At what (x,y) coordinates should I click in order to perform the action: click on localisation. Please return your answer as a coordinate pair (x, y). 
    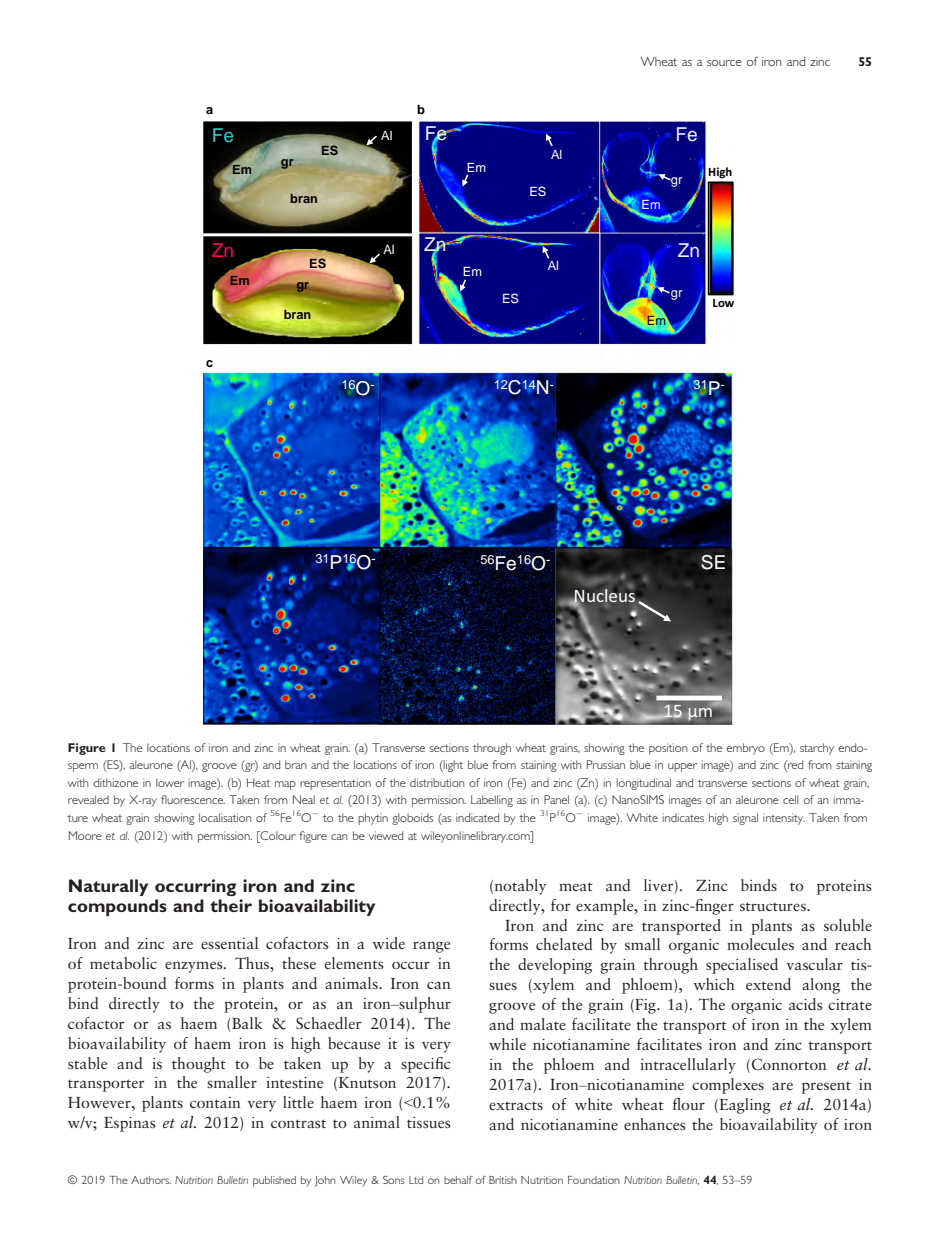
    Looking at the image, I should click on (225, 817).
